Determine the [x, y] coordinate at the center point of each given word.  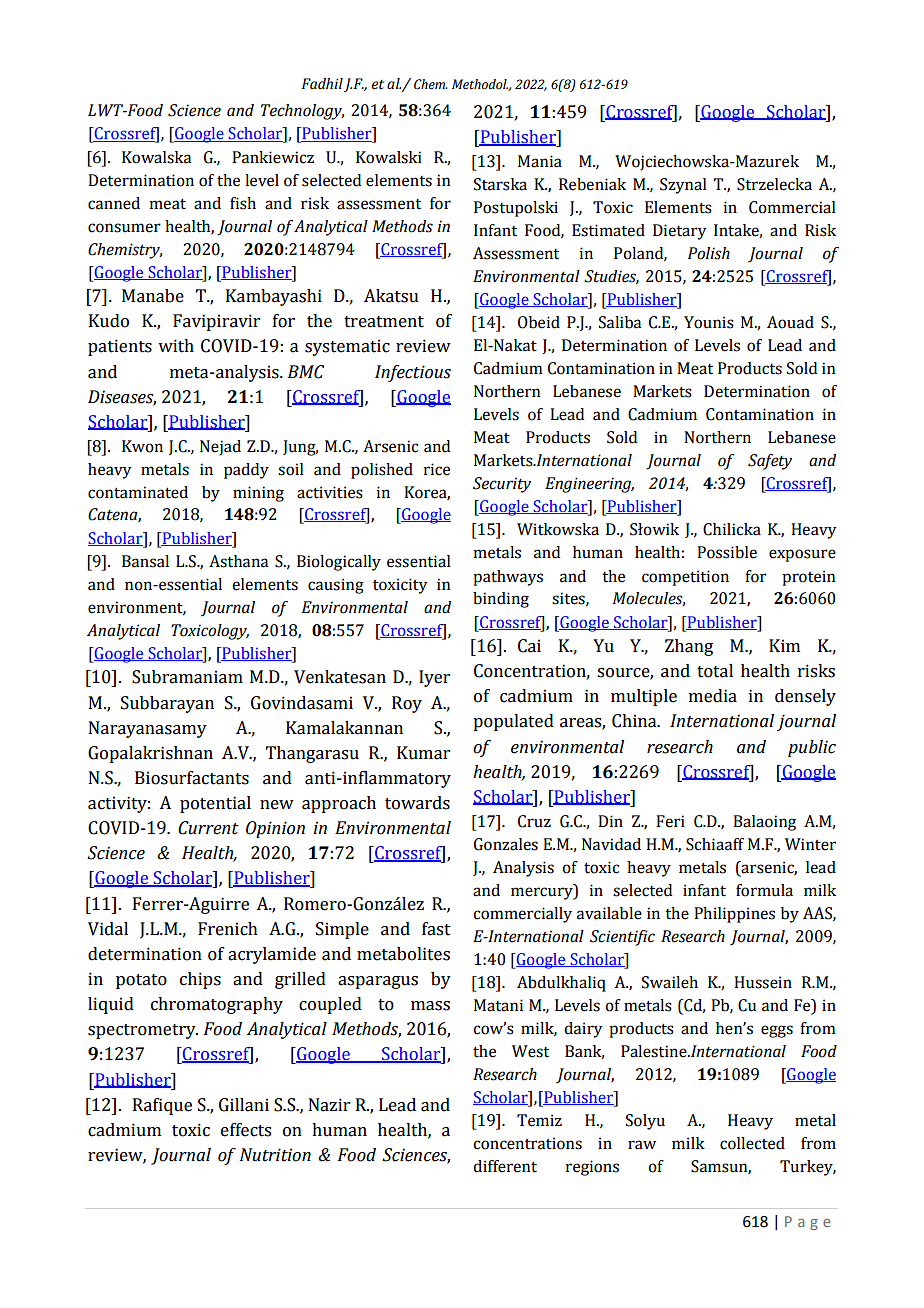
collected [752, 1143]
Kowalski [389, 157]
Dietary [679, 232]
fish [243, 203]
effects [246, 1130]
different [505, 1166]
